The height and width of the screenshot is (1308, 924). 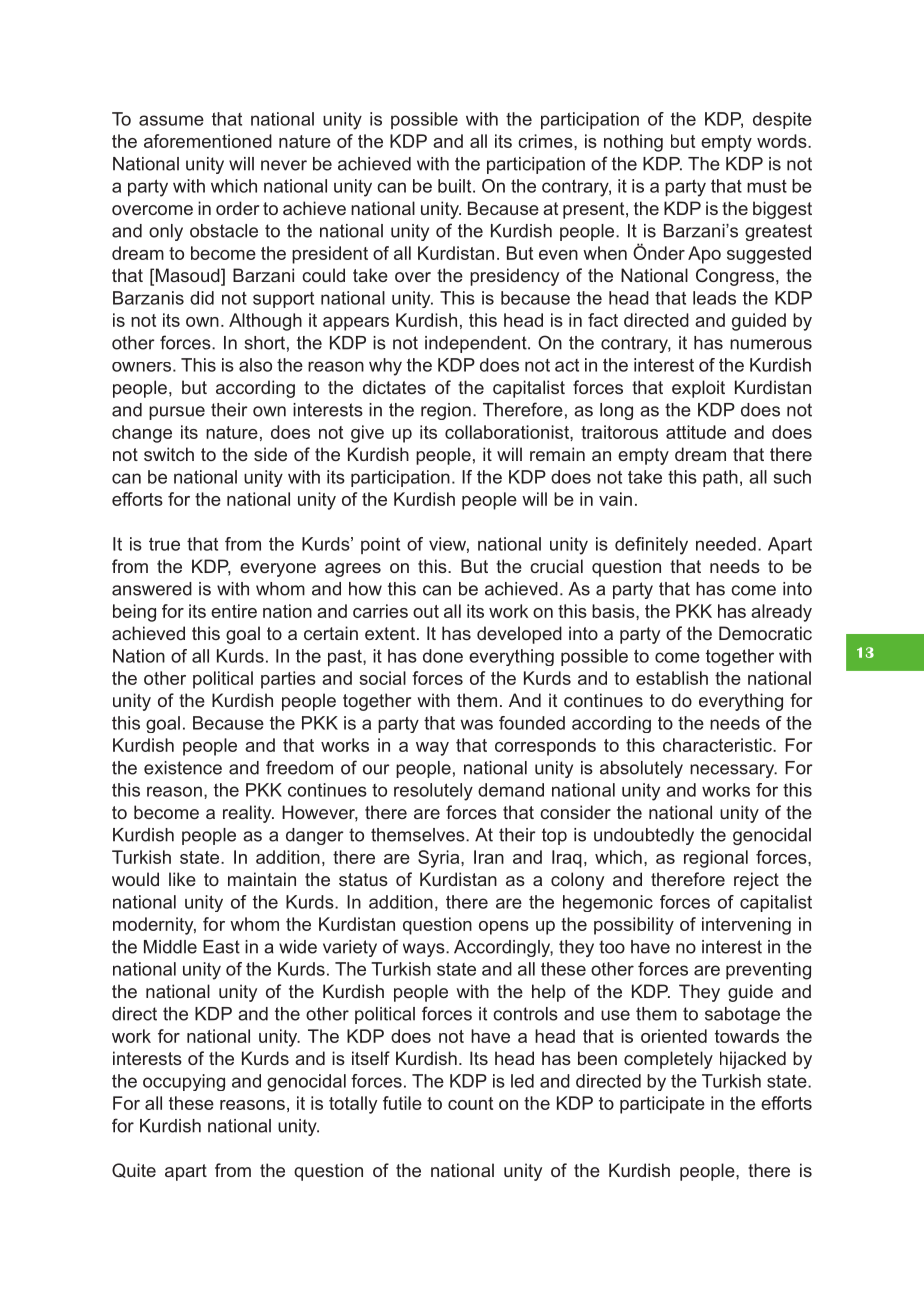 What do you see at coordinates (546, 141) in the screenshot?
I see `crimes` at bounding box center [546, 141].
